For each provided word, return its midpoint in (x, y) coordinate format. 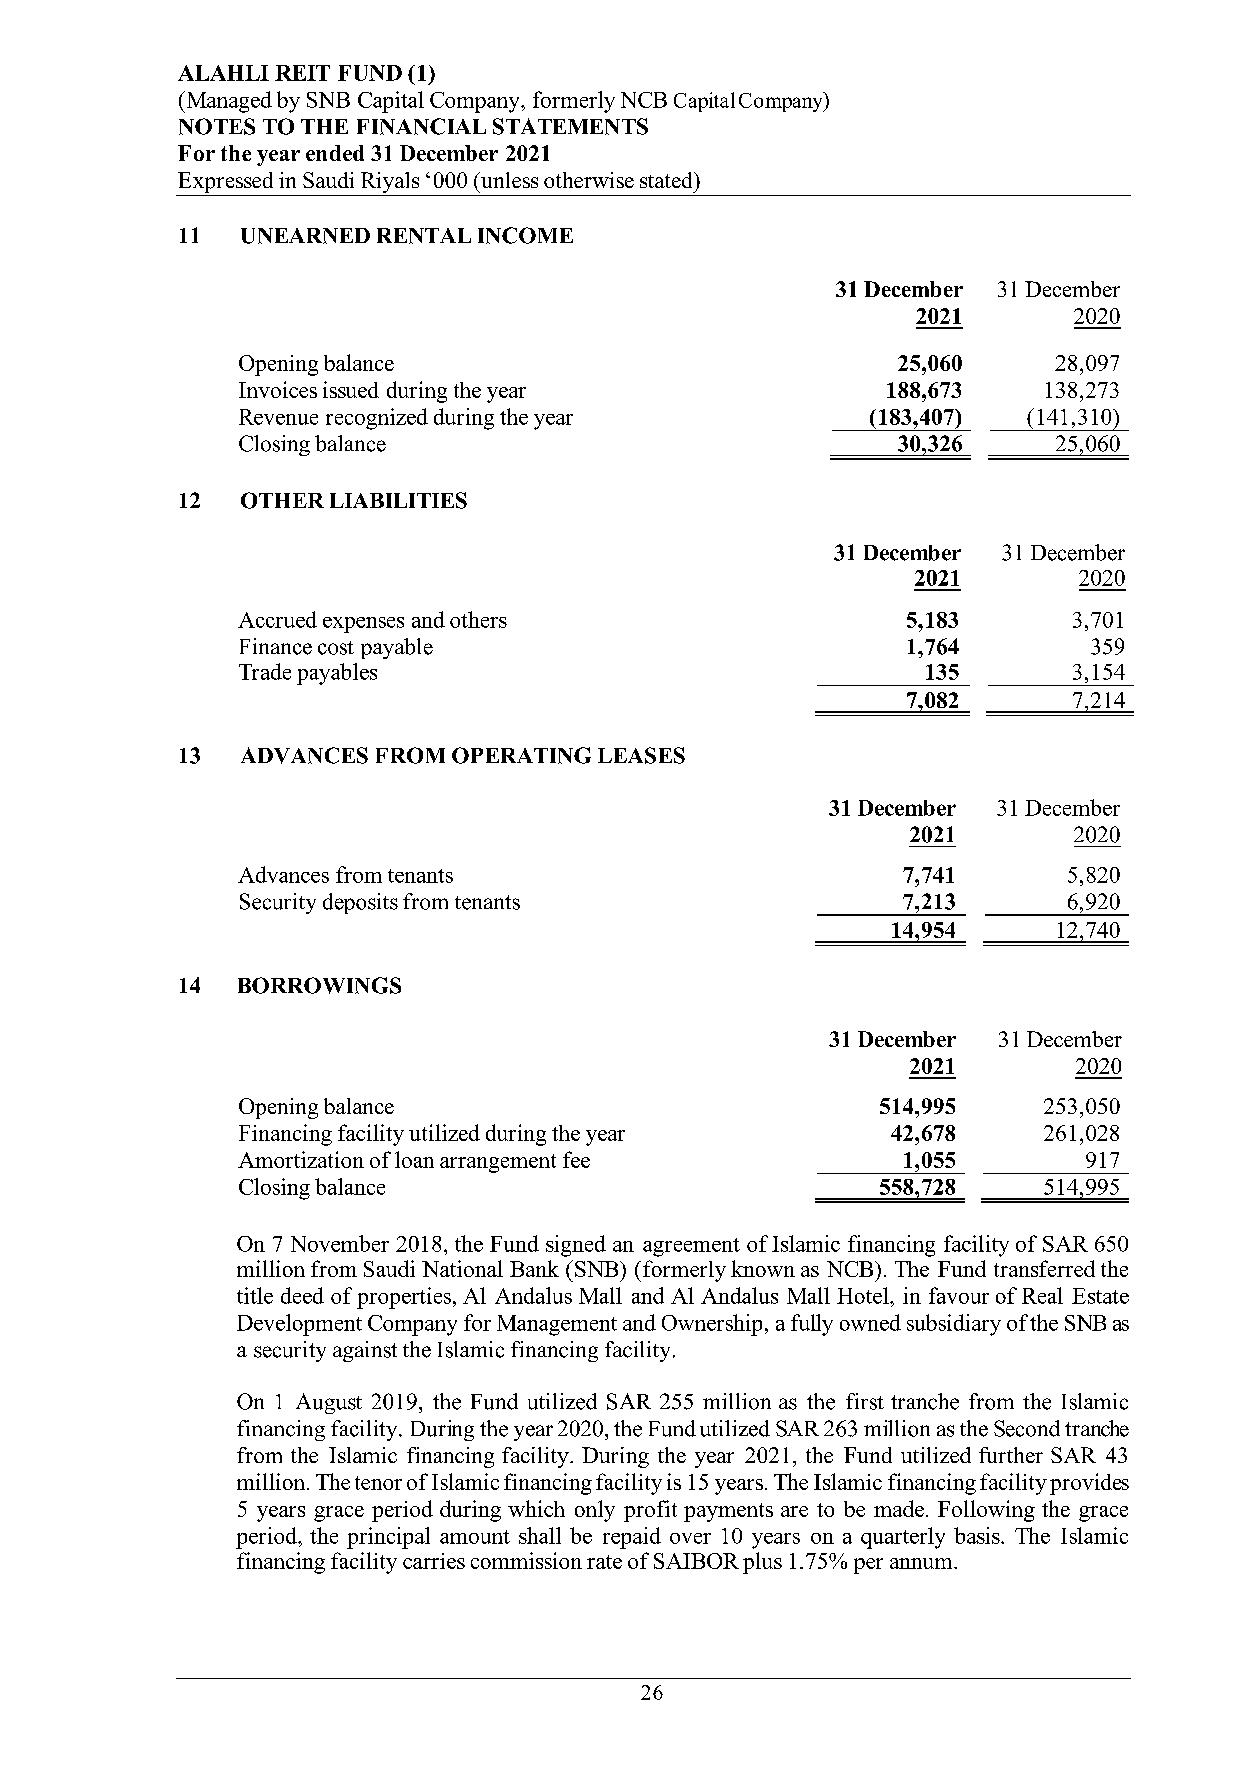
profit (650, 1511)
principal (388, 1538)
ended (335, 153)
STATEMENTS (570, 126)
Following (986, 1511)
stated (667, 180)
